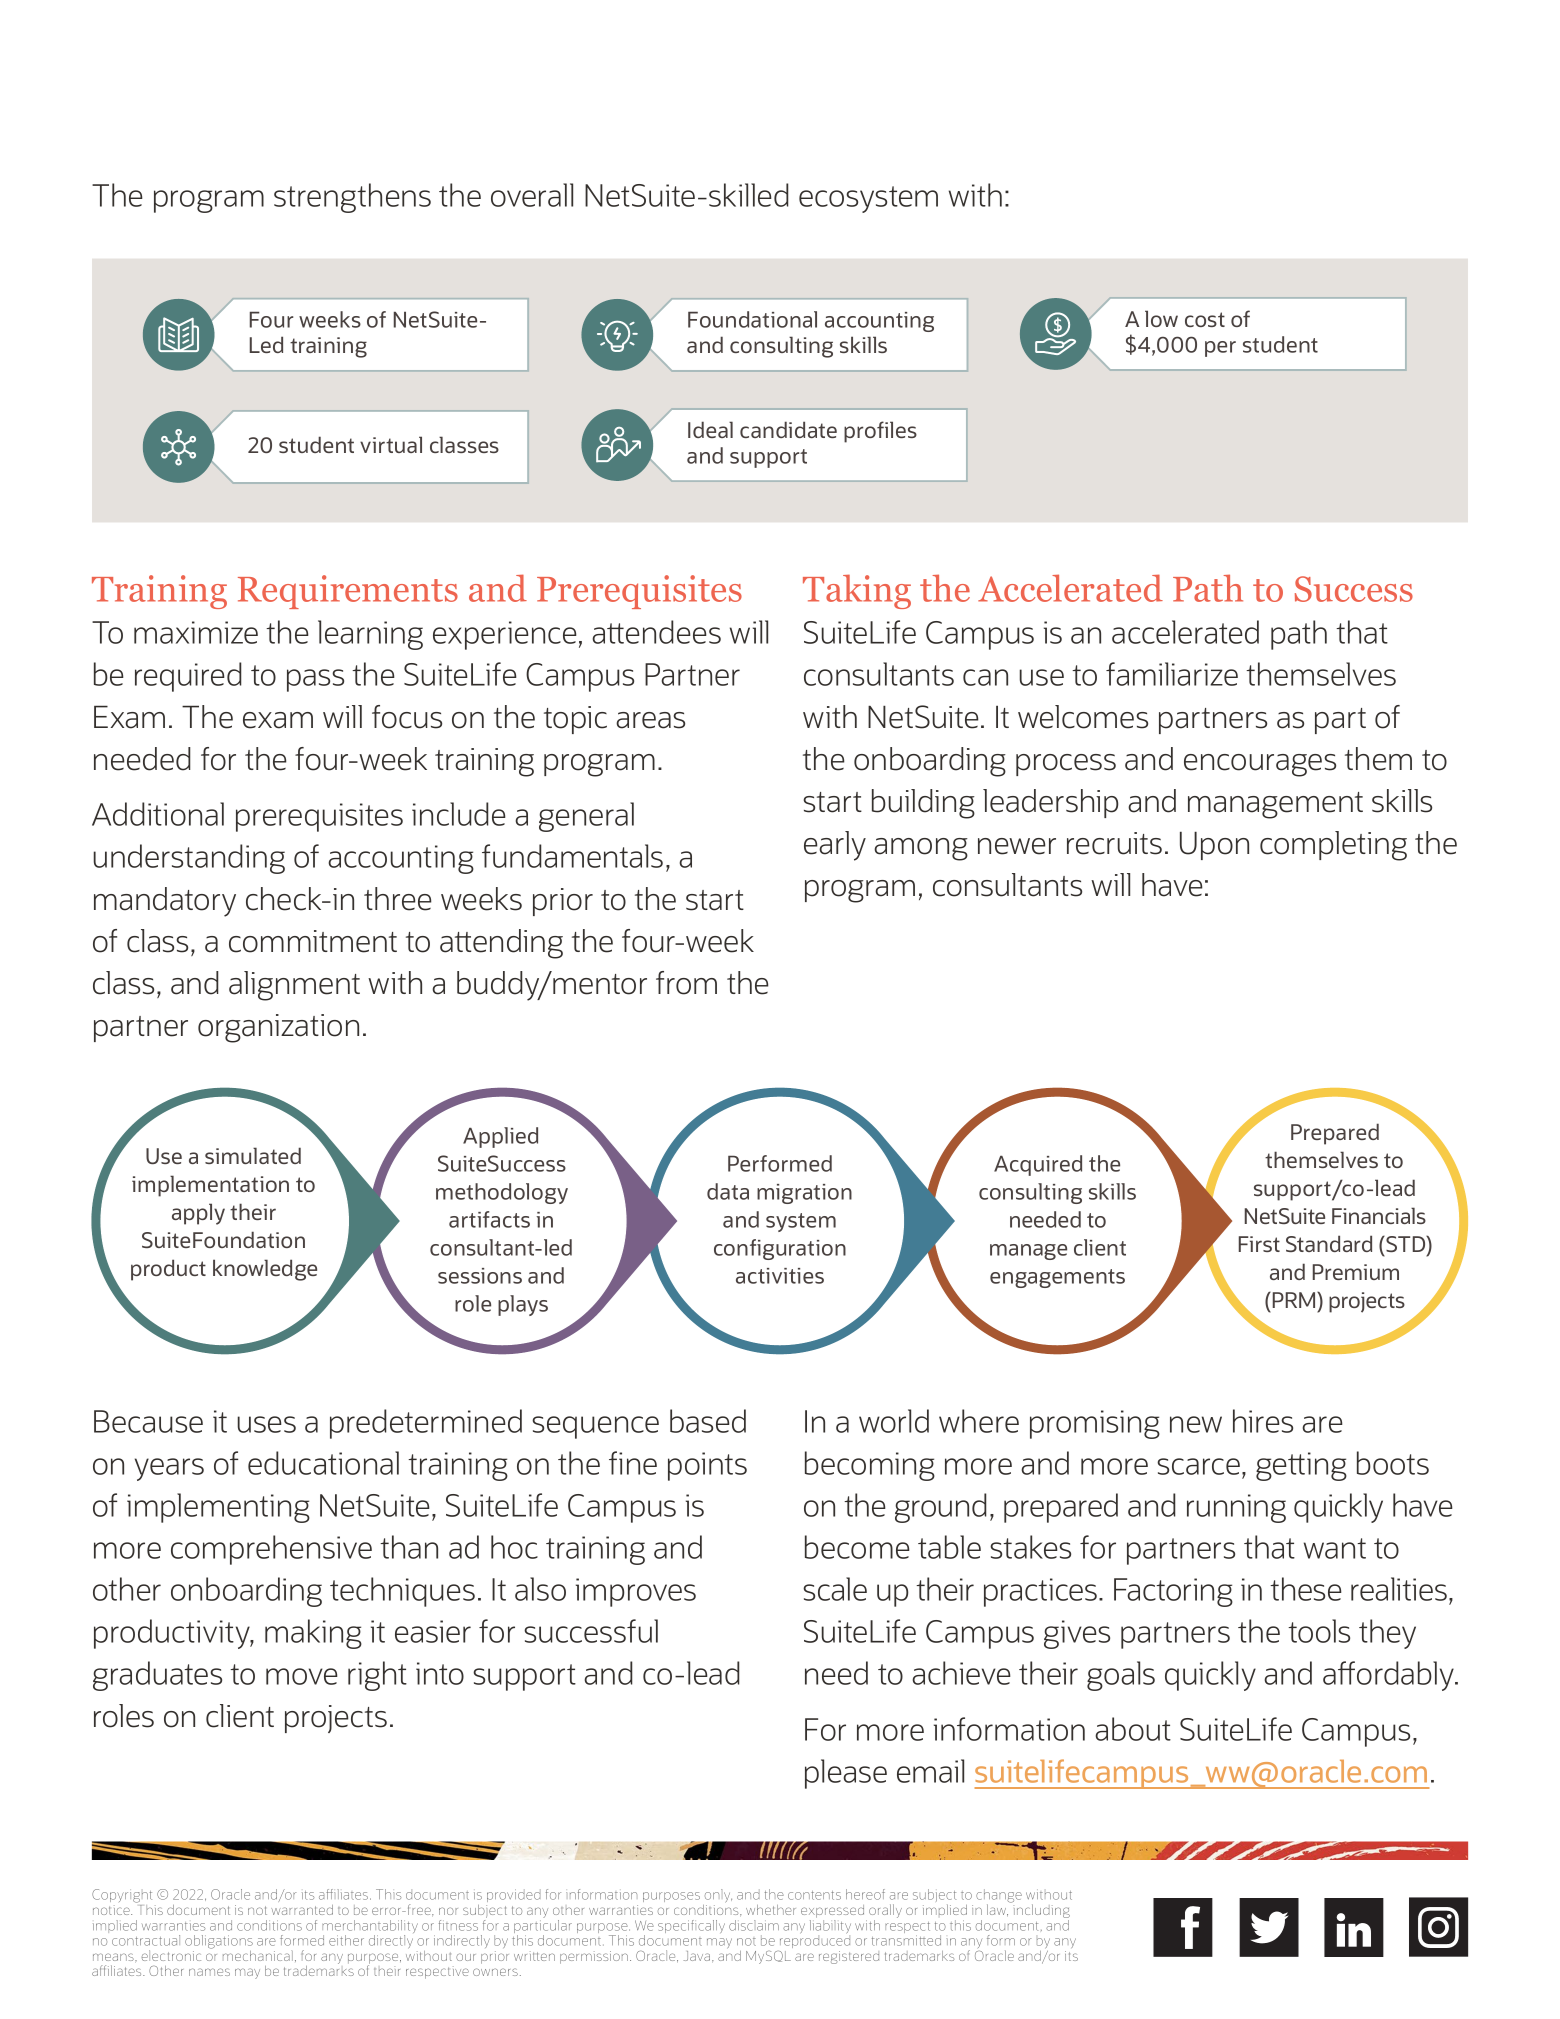 The image size is (1560, 2019). I want to click on disclaim, so click(754, 1925).
